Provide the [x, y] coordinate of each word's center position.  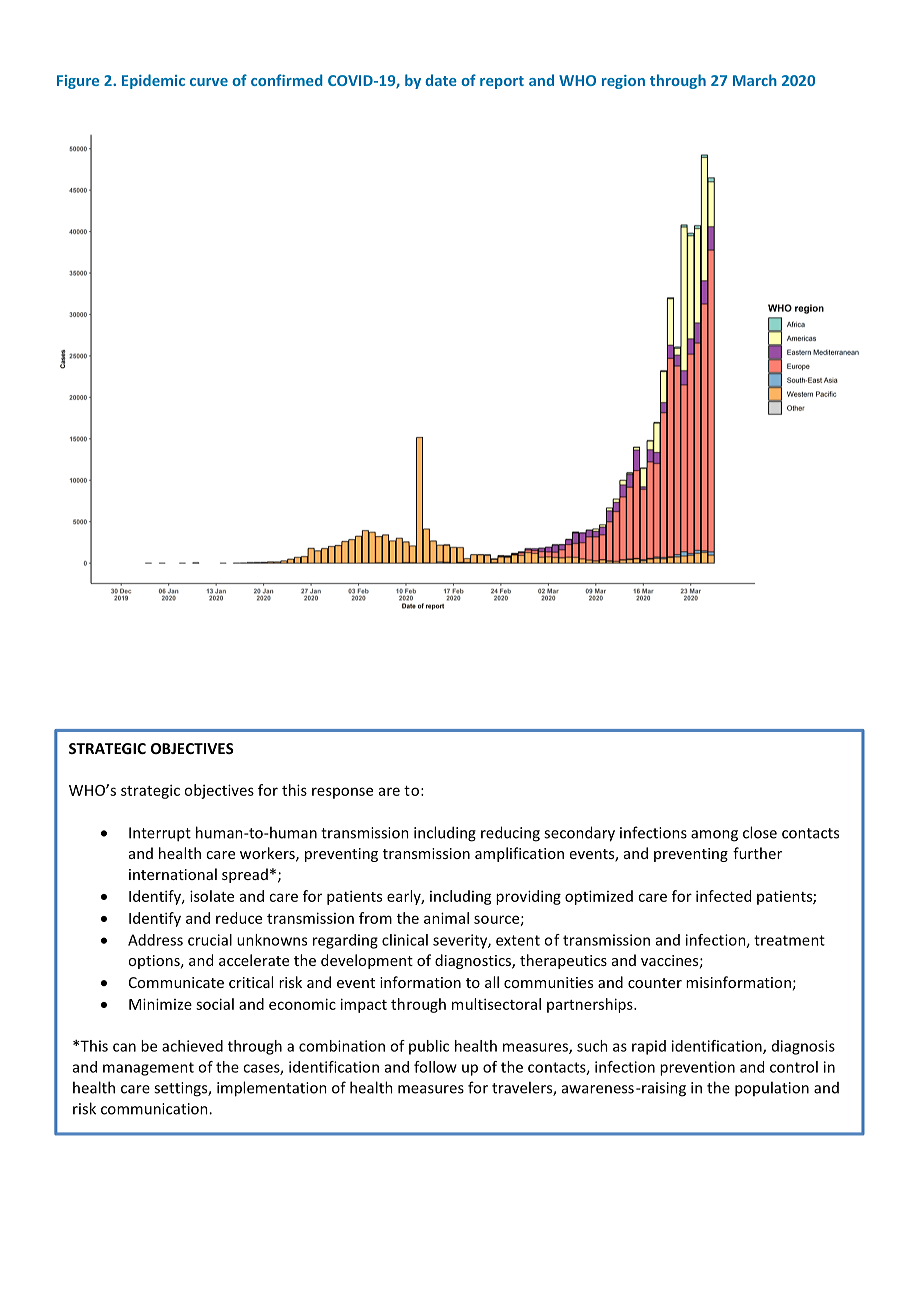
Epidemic [153, 81]
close [760, 832]
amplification [519, 854]
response [342, 793]
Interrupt [160, 834]
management [148, 1069]
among [714, 836]
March [755, 80]
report [502, 82]
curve [209, 82]
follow [435, 1067]
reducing [510, 834]
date [441, 80]
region [623, 82]
